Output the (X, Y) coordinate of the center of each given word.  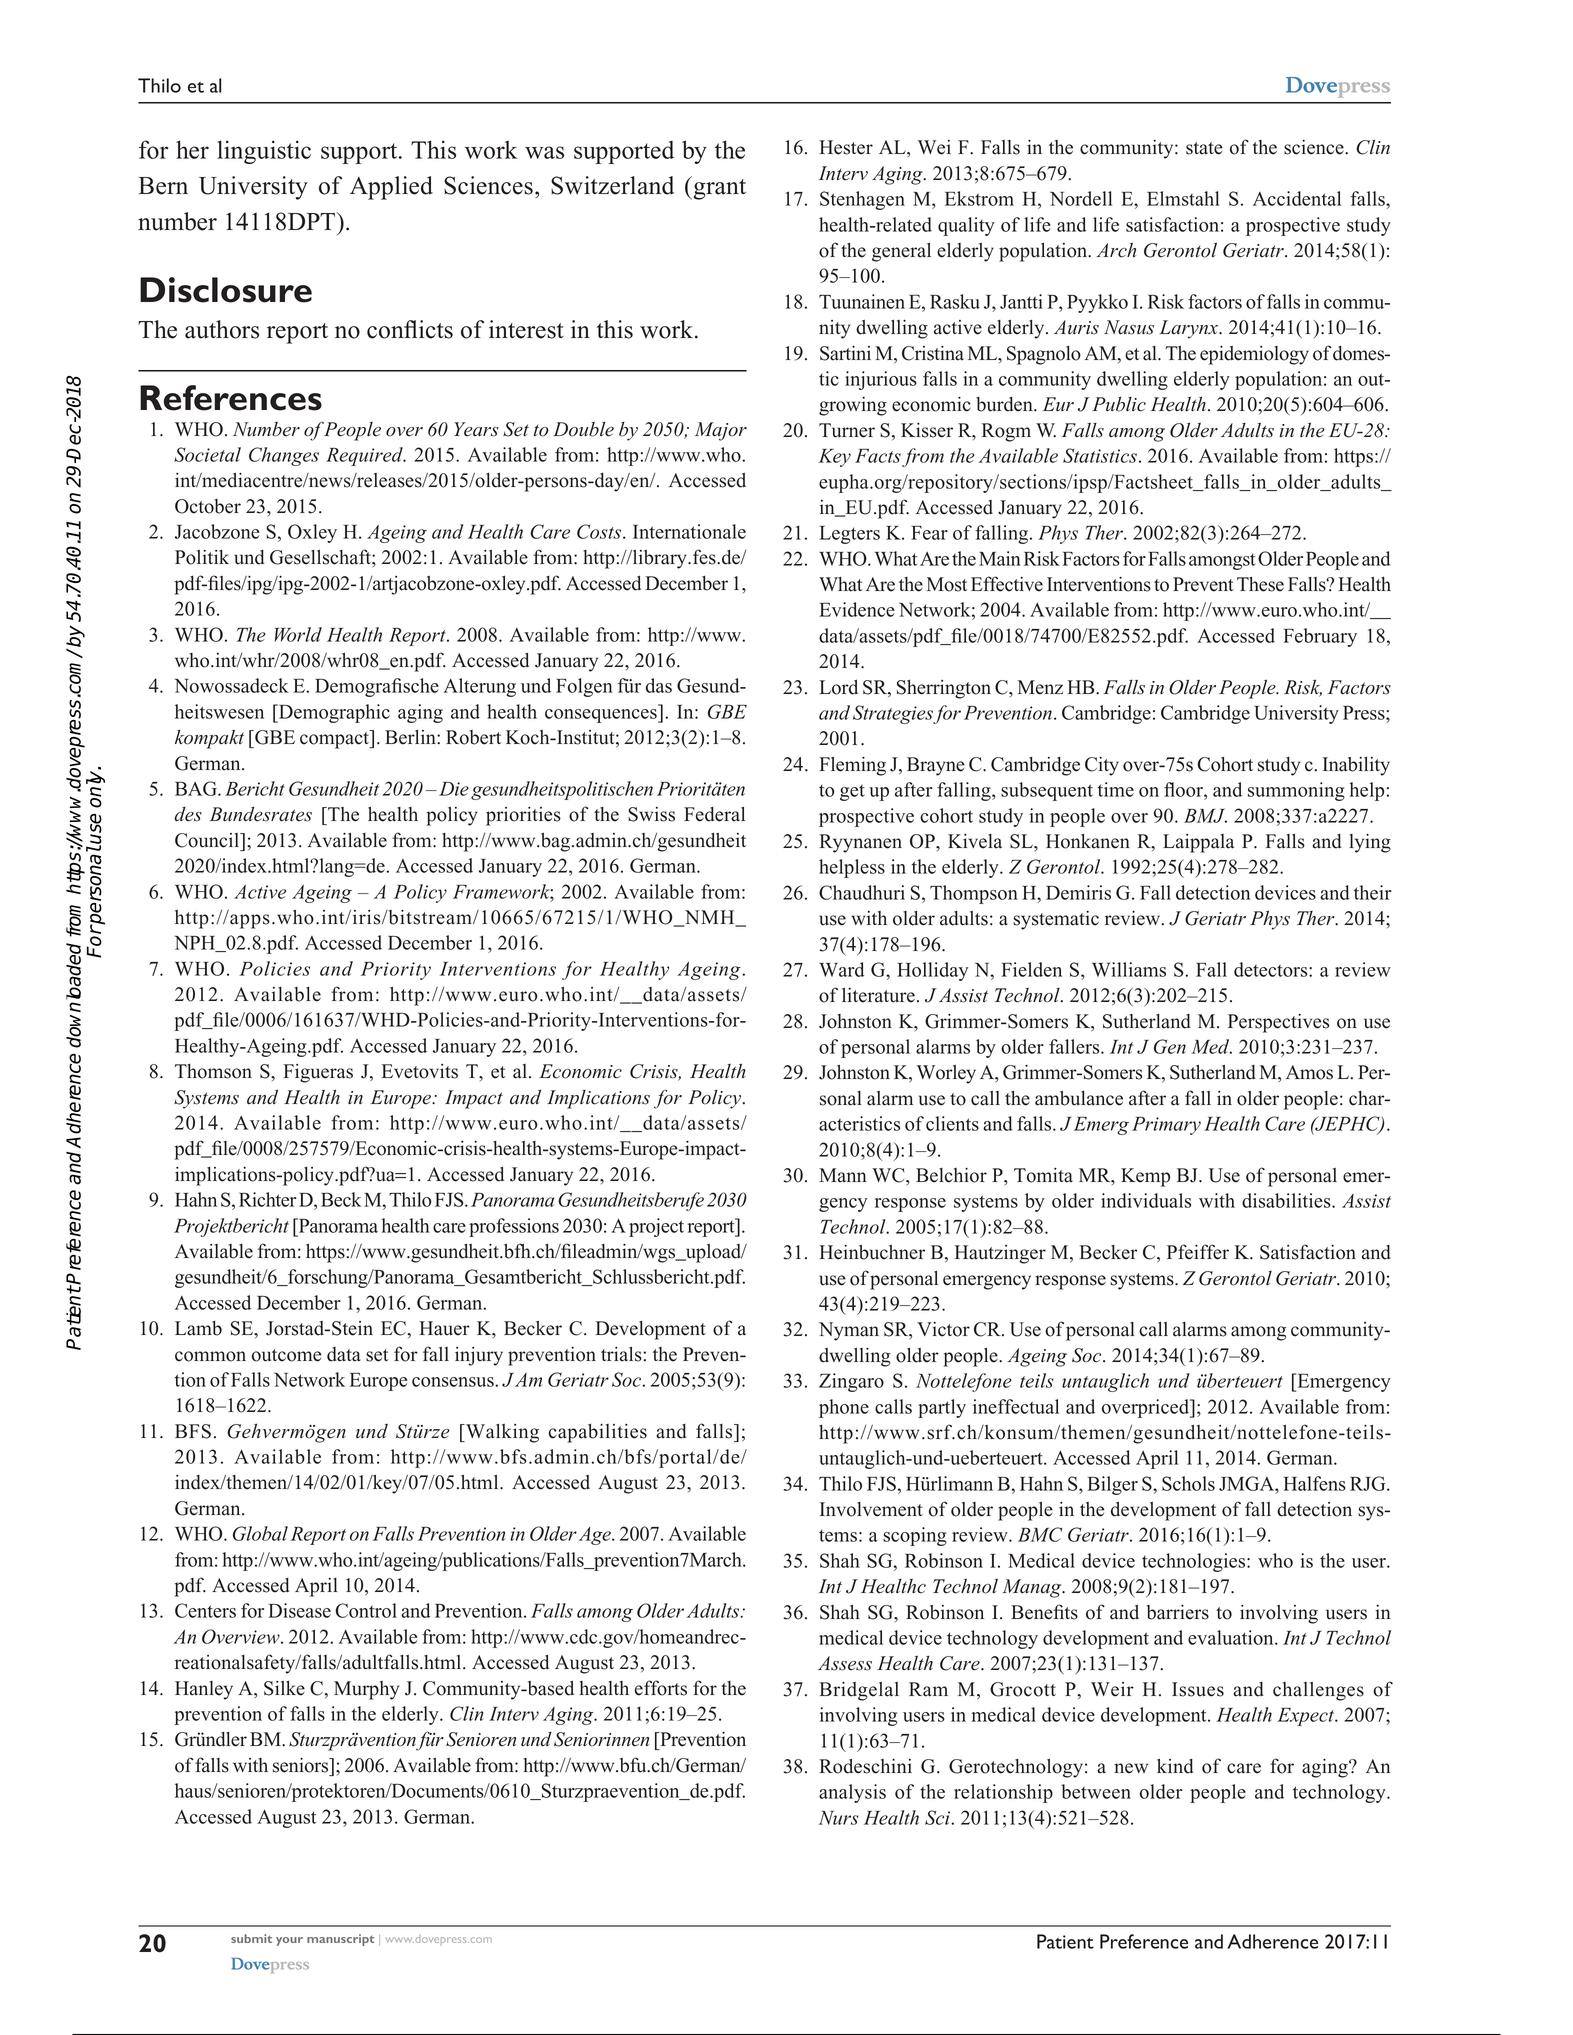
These (1260, 584)
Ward (841, 969)
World (298, 634)
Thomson (213, 1071)
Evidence (857, 609)
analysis (852, 1793)
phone (844, 1408)
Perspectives (1278, 1023)
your (289, 1941)
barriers (1178, 1612)
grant (718, 189)
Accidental (1297, 198)
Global (260, 1533)
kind (1175, 1766)
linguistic (264, 152)
